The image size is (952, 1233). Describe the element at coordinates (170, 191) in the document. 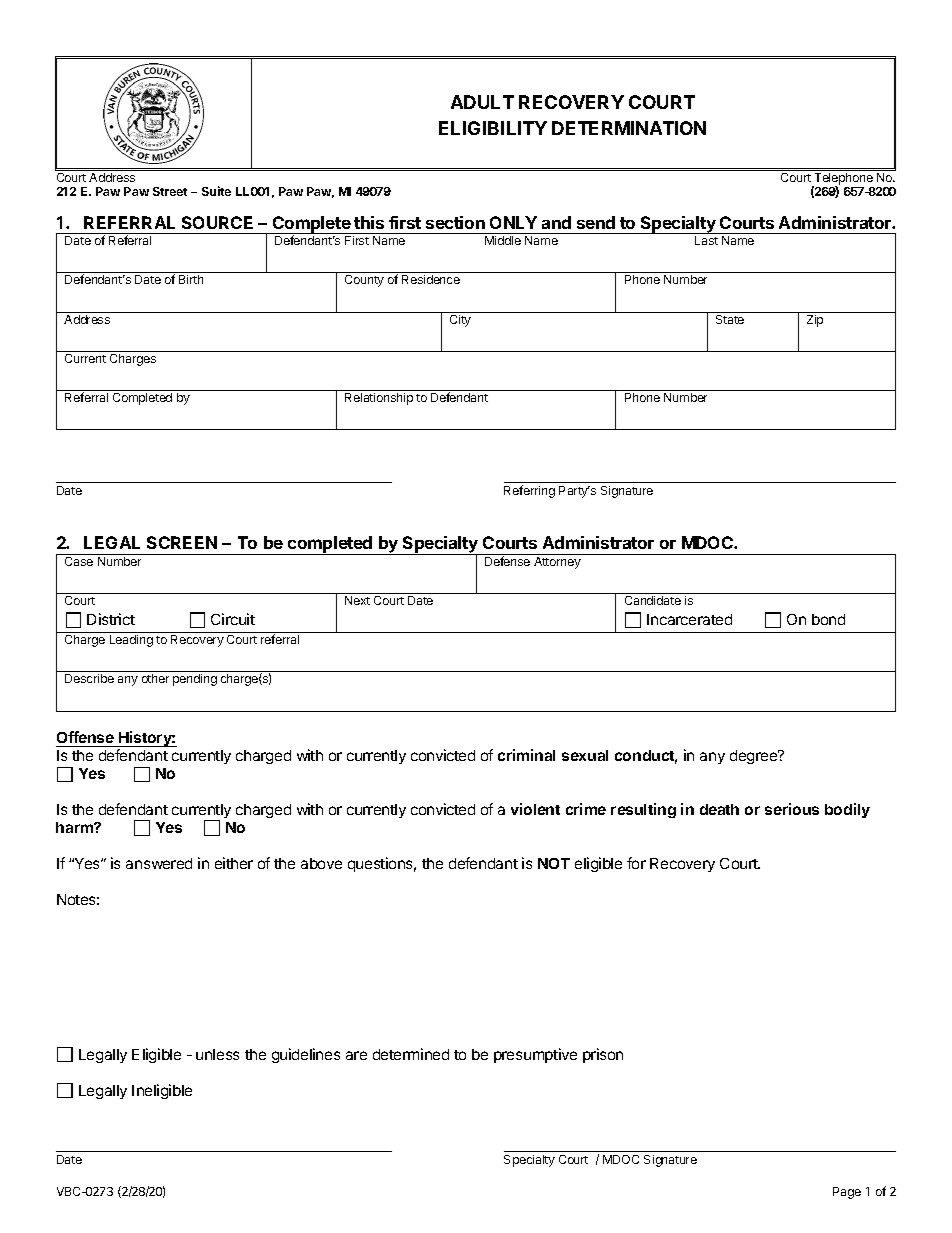

I see `Street` at that location.
